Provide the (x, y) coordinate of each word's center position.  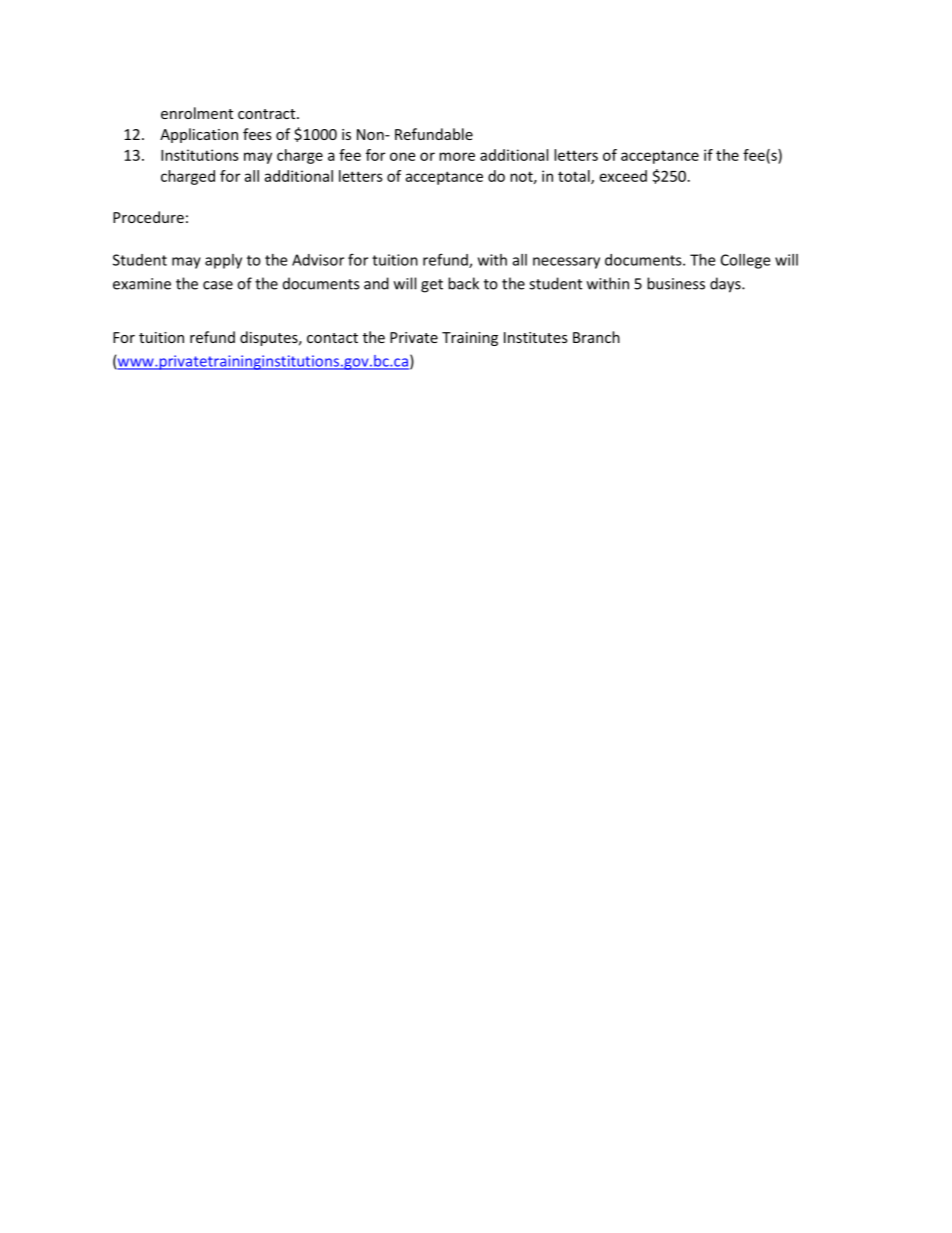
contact (332, 338)
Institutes (536, 337)
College (745, 261)
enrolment (197, 113)
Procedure (148, 217)
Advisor (318, 260)
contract (268, 114)
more (457, 156)
